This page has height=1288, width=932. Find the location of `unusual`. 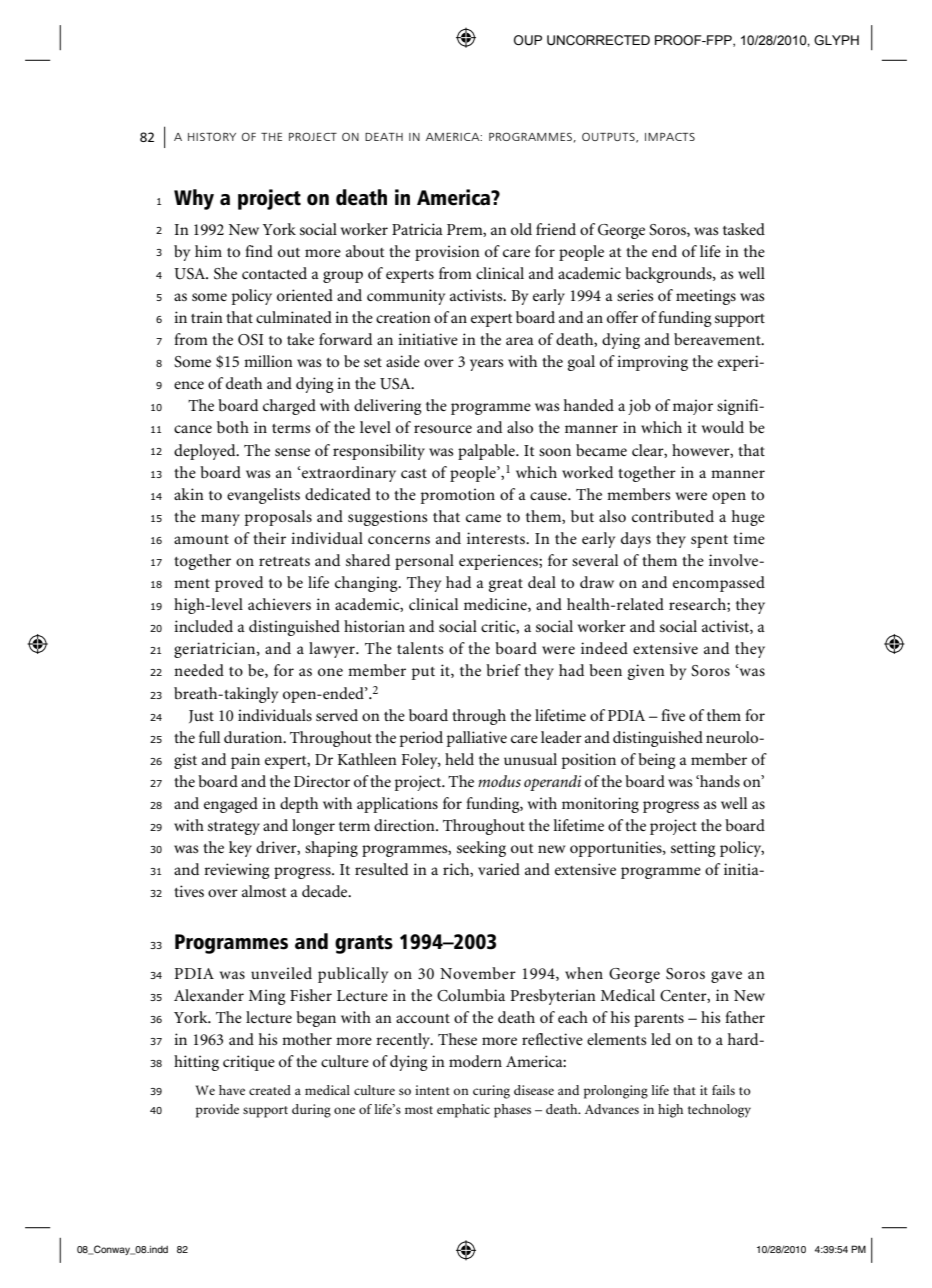

unusual is located at coordinates (530, 759).
